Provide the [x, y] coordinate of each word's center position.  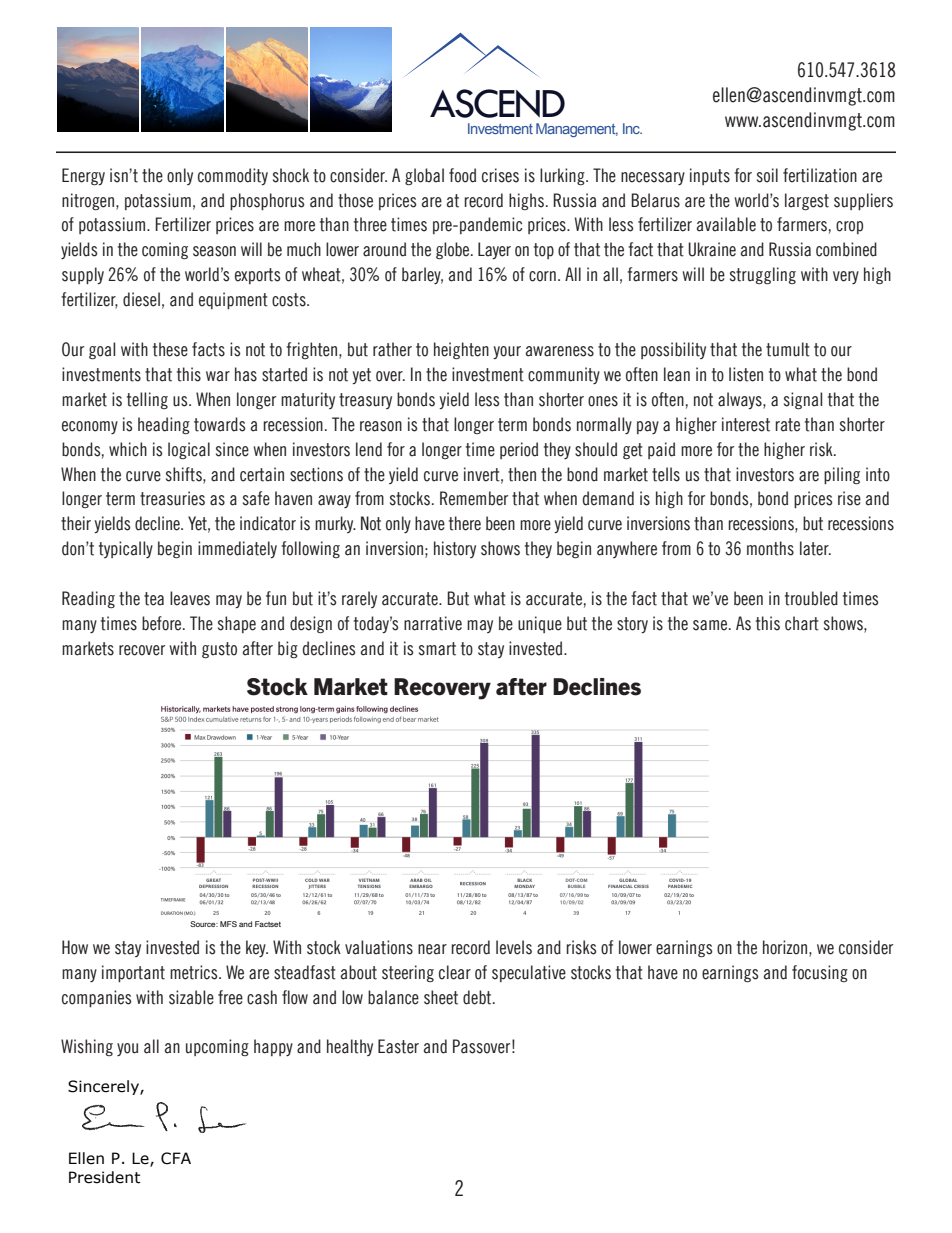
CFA [176, 1158]
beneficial [213, 883]
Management [577, 130]
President [105, 1177]
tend [258, 728]
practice [575, 498]
